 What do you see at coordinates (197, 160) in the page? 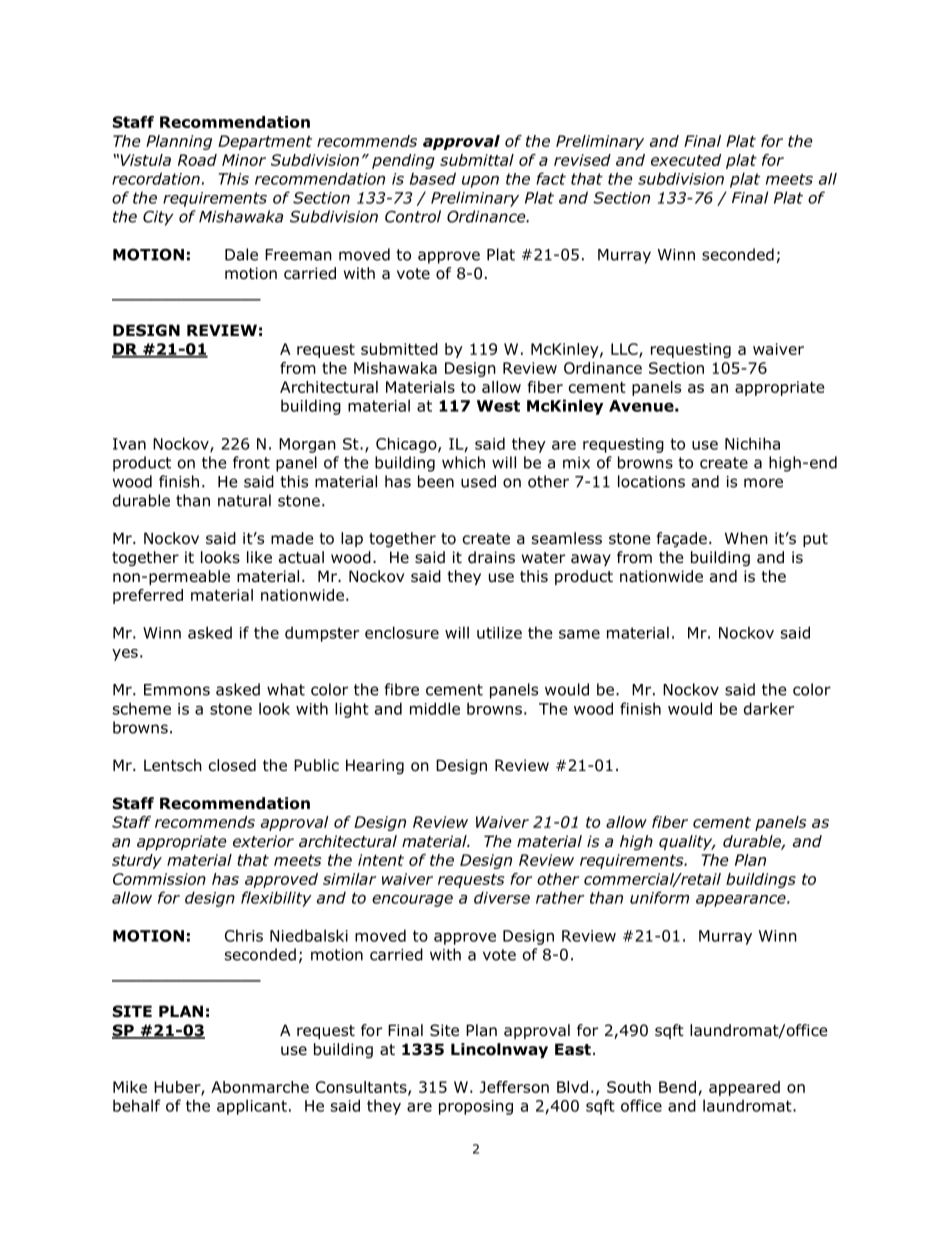
I see `Road` at bounding box center [197, 160].
